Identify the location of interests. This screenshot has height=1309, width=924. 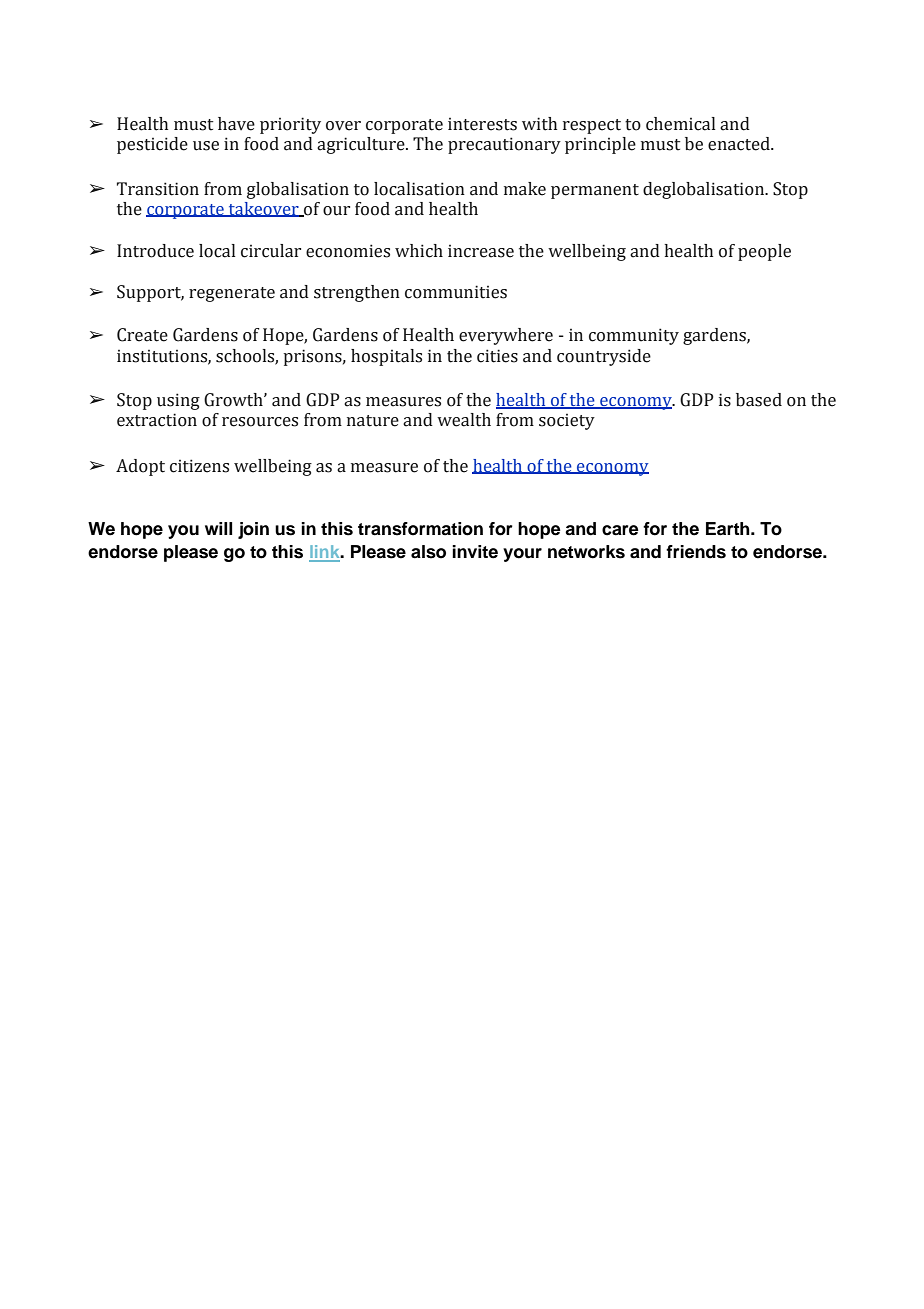
(482, 124).
